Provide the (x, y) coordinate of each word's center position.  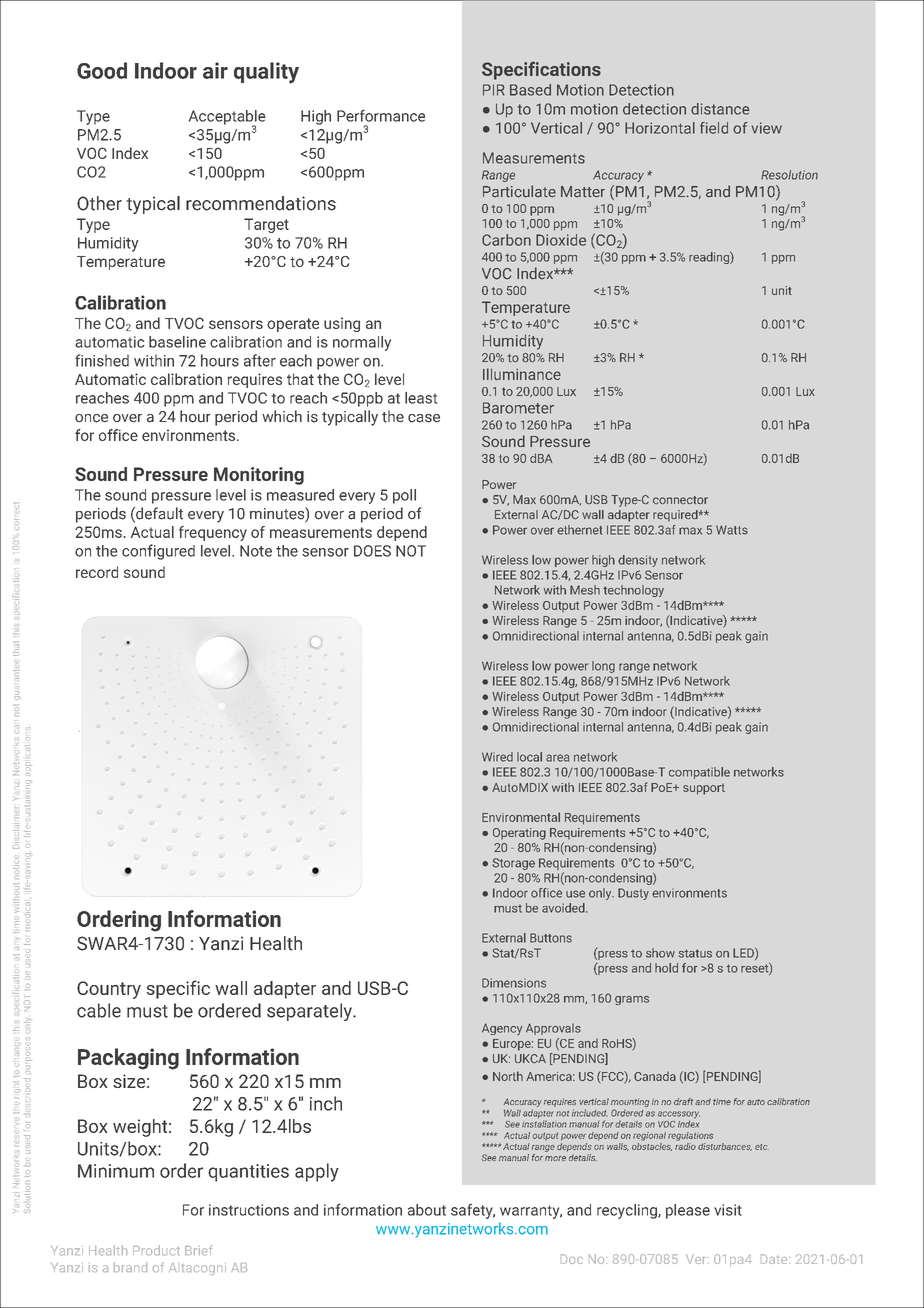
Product (156, 1250)
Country (109, 990)
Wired (497, 757)
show (660, 953)
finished (102, 360)
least (421, 398)
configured (158, 552)
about (427, 1210)
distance (720, 109)
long (603, 667)
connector (680, 500)
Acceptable (227, 118)
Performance (381, 115)
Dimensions (514, 983)
